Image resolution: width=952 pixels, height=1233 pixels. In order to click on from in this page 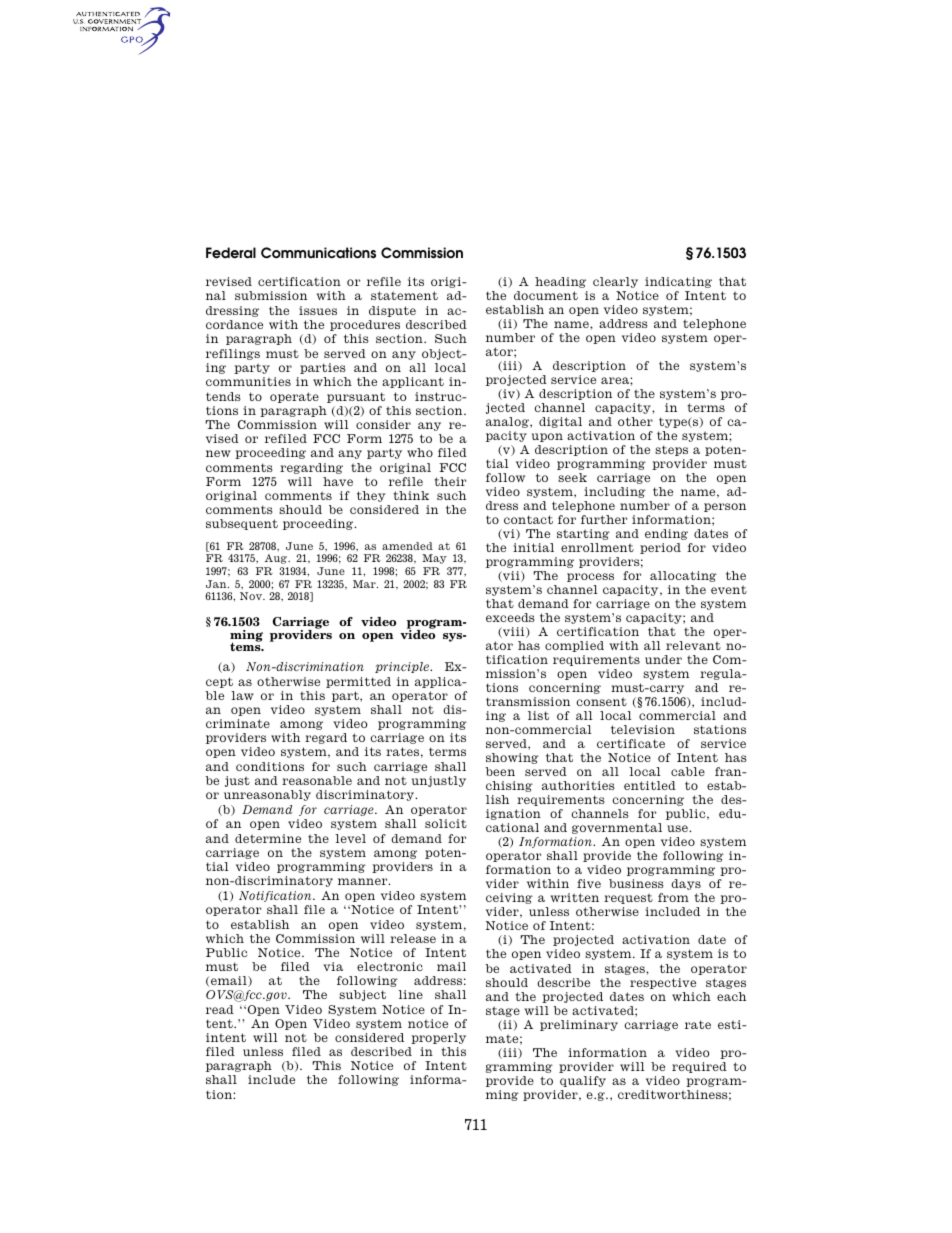, I will do `click(673, 897)`.
